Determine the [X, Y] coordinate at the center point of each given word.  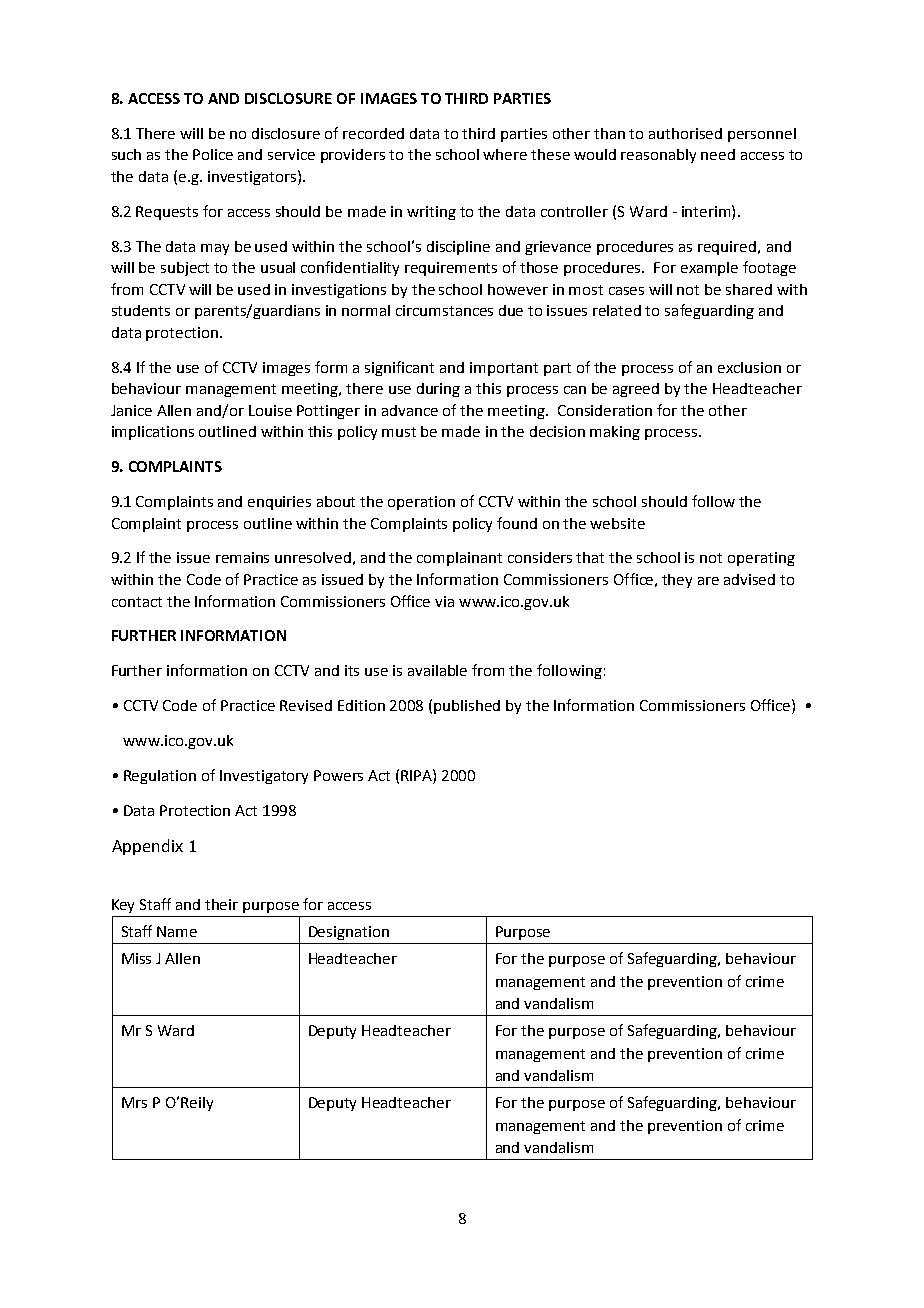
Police [213, 154]
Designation [349, 933]
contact [137, 602]
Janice [131, 410]
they [677, 581]
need [718, 154]
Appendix [147, 847]
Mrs [134, 1102]
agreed [636, 390]
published [467, 707]
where [505, 154]
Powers [338, 775]
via [444, 601]
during [438, 390]
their [221, 904]
